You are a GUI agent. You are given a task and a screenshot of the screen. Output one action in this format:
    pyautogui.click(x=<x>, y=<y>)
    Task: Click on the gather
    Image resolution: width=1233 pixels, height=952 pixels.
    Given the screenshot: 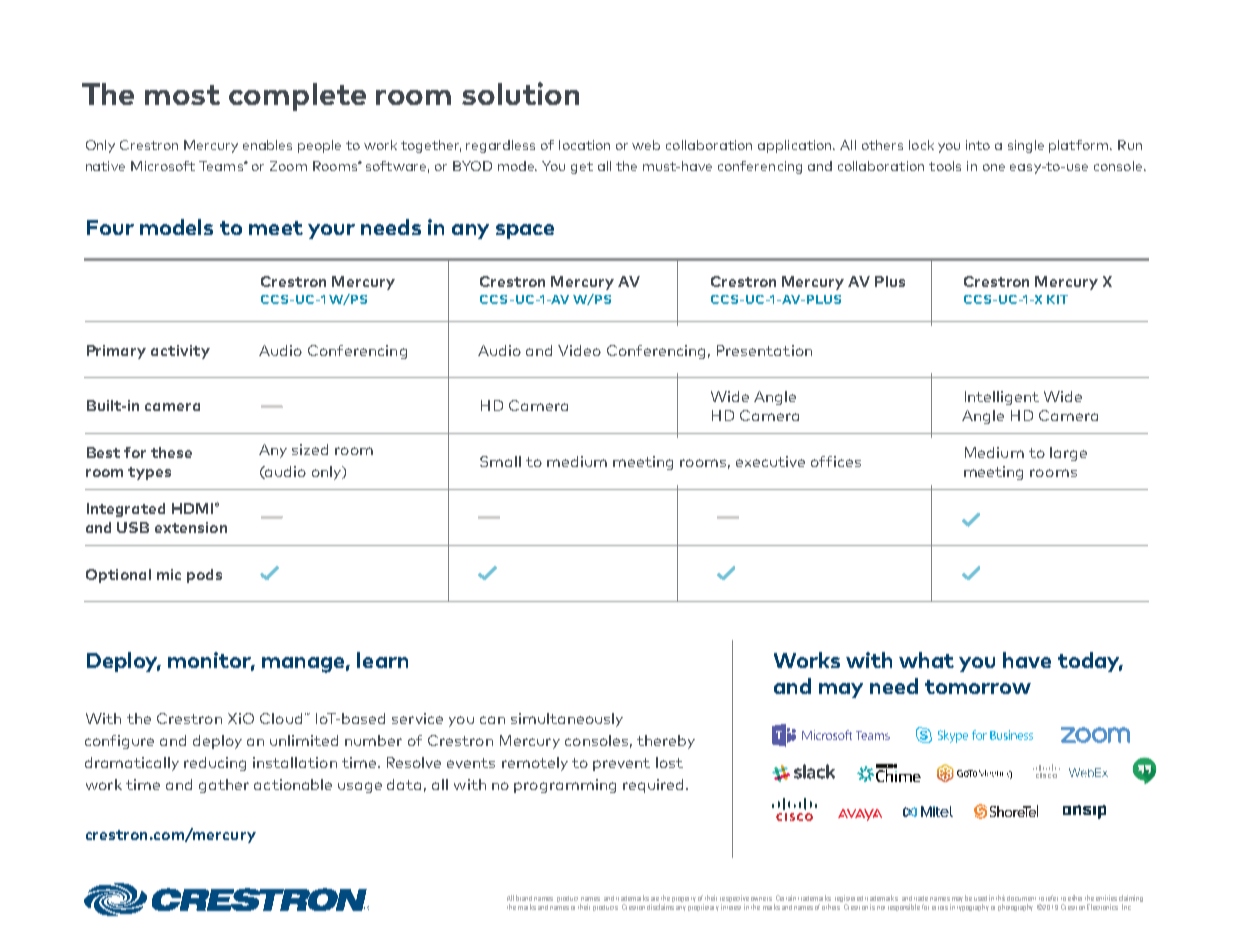 What is the action you would take?
    pyautogui.click(x=224, y=786)
